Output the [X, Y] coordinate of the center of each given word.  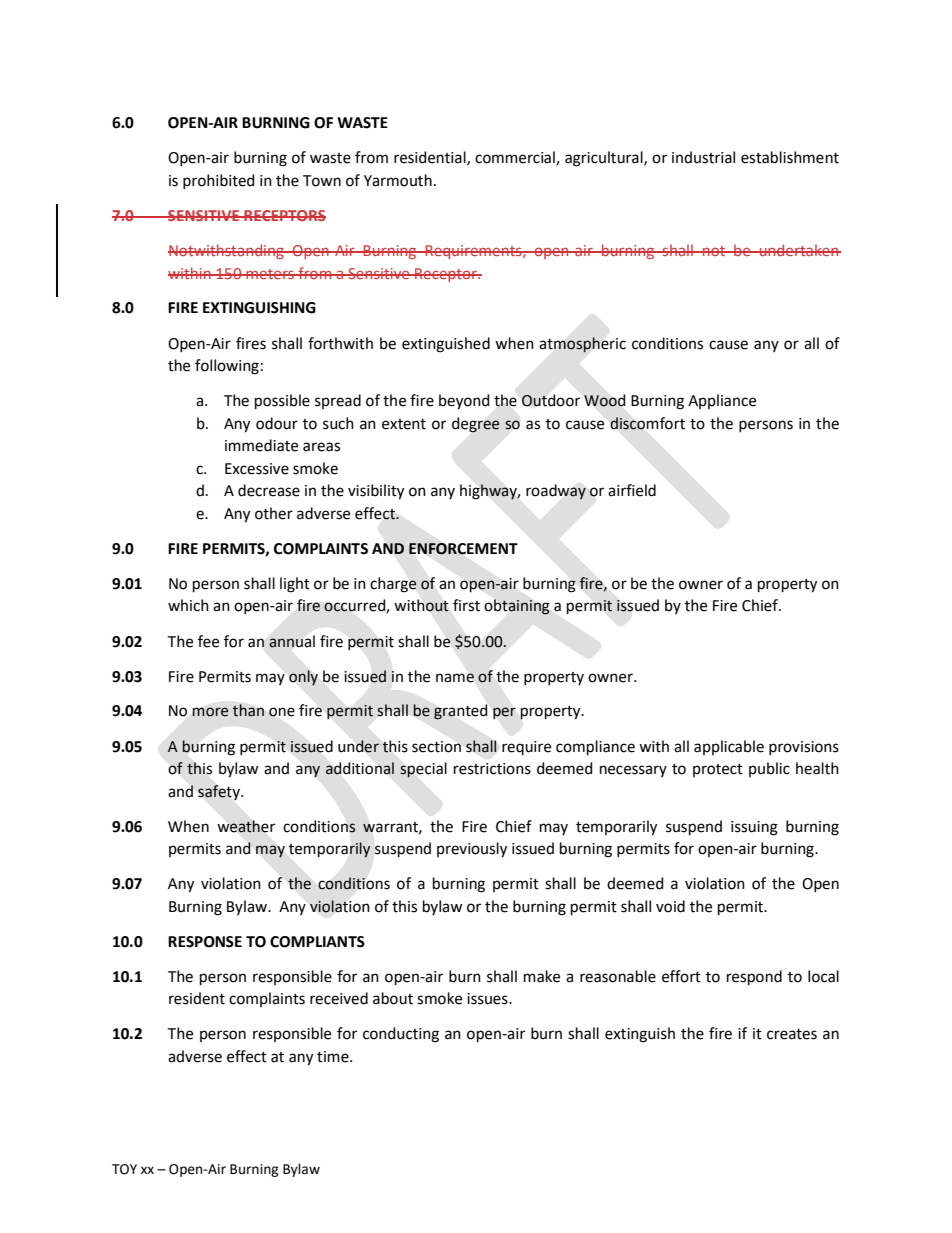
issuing [754, 828]
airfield [632, 490]
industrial [703, 157]
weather [246, 826]
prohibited [219, 181]
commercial [516, 158]
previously [472, 850]
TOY [124, 1169]
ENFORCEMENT [463, 549]
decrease [269, 490]
